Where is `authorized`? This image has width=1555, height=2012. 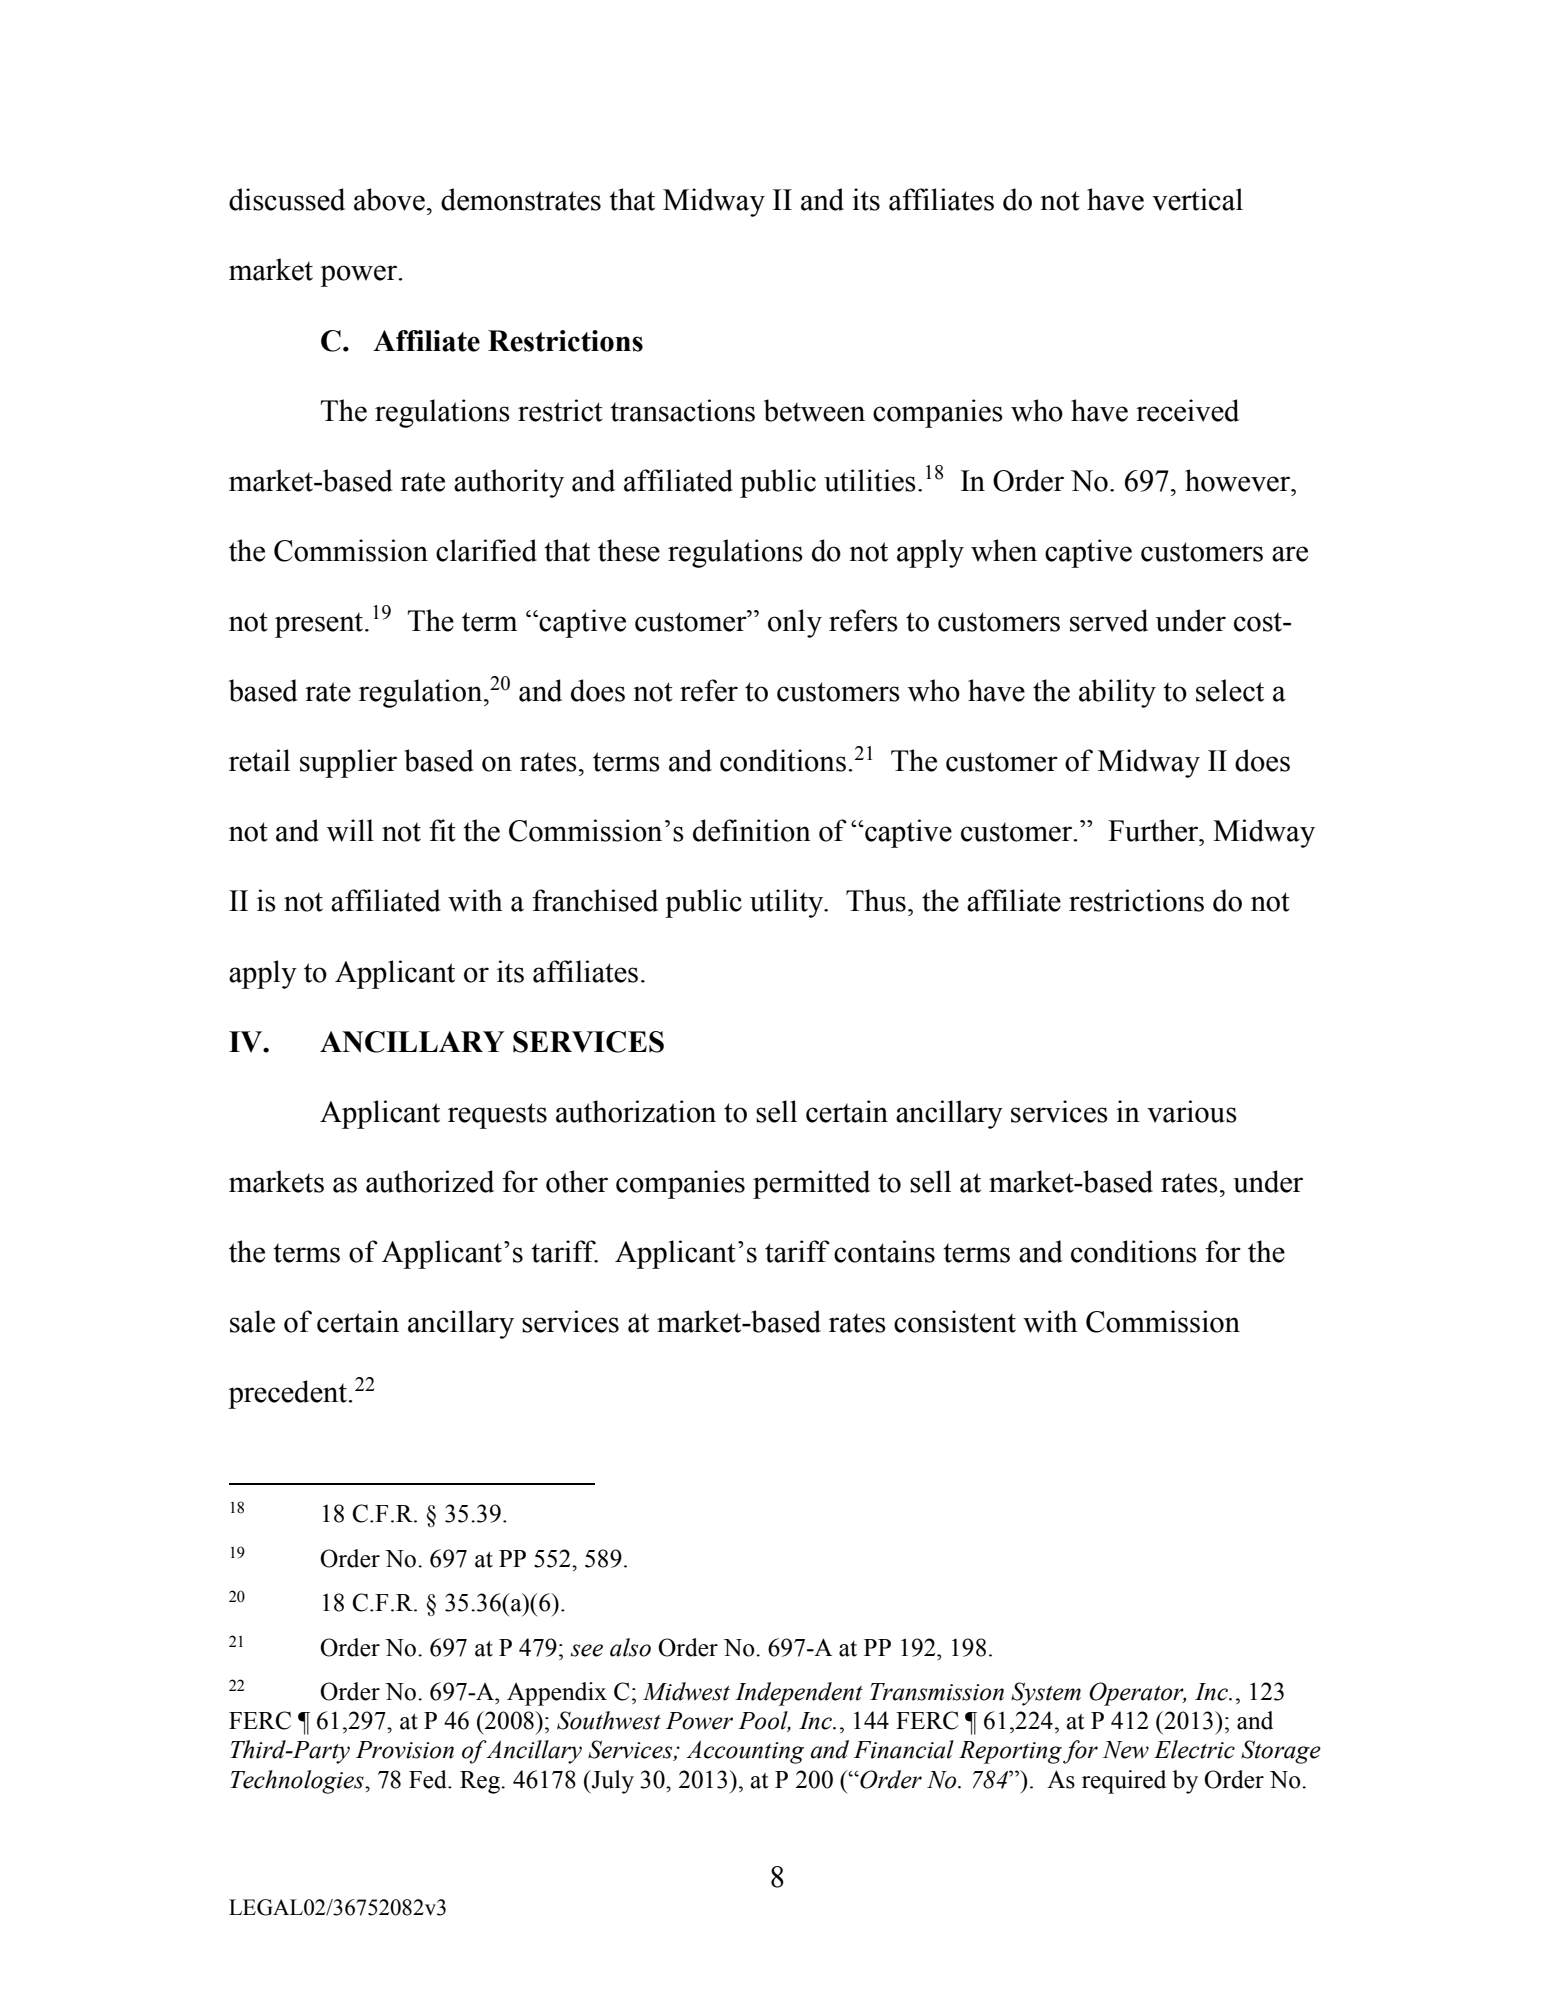 authorized is located at coordinates (430, 1181).
